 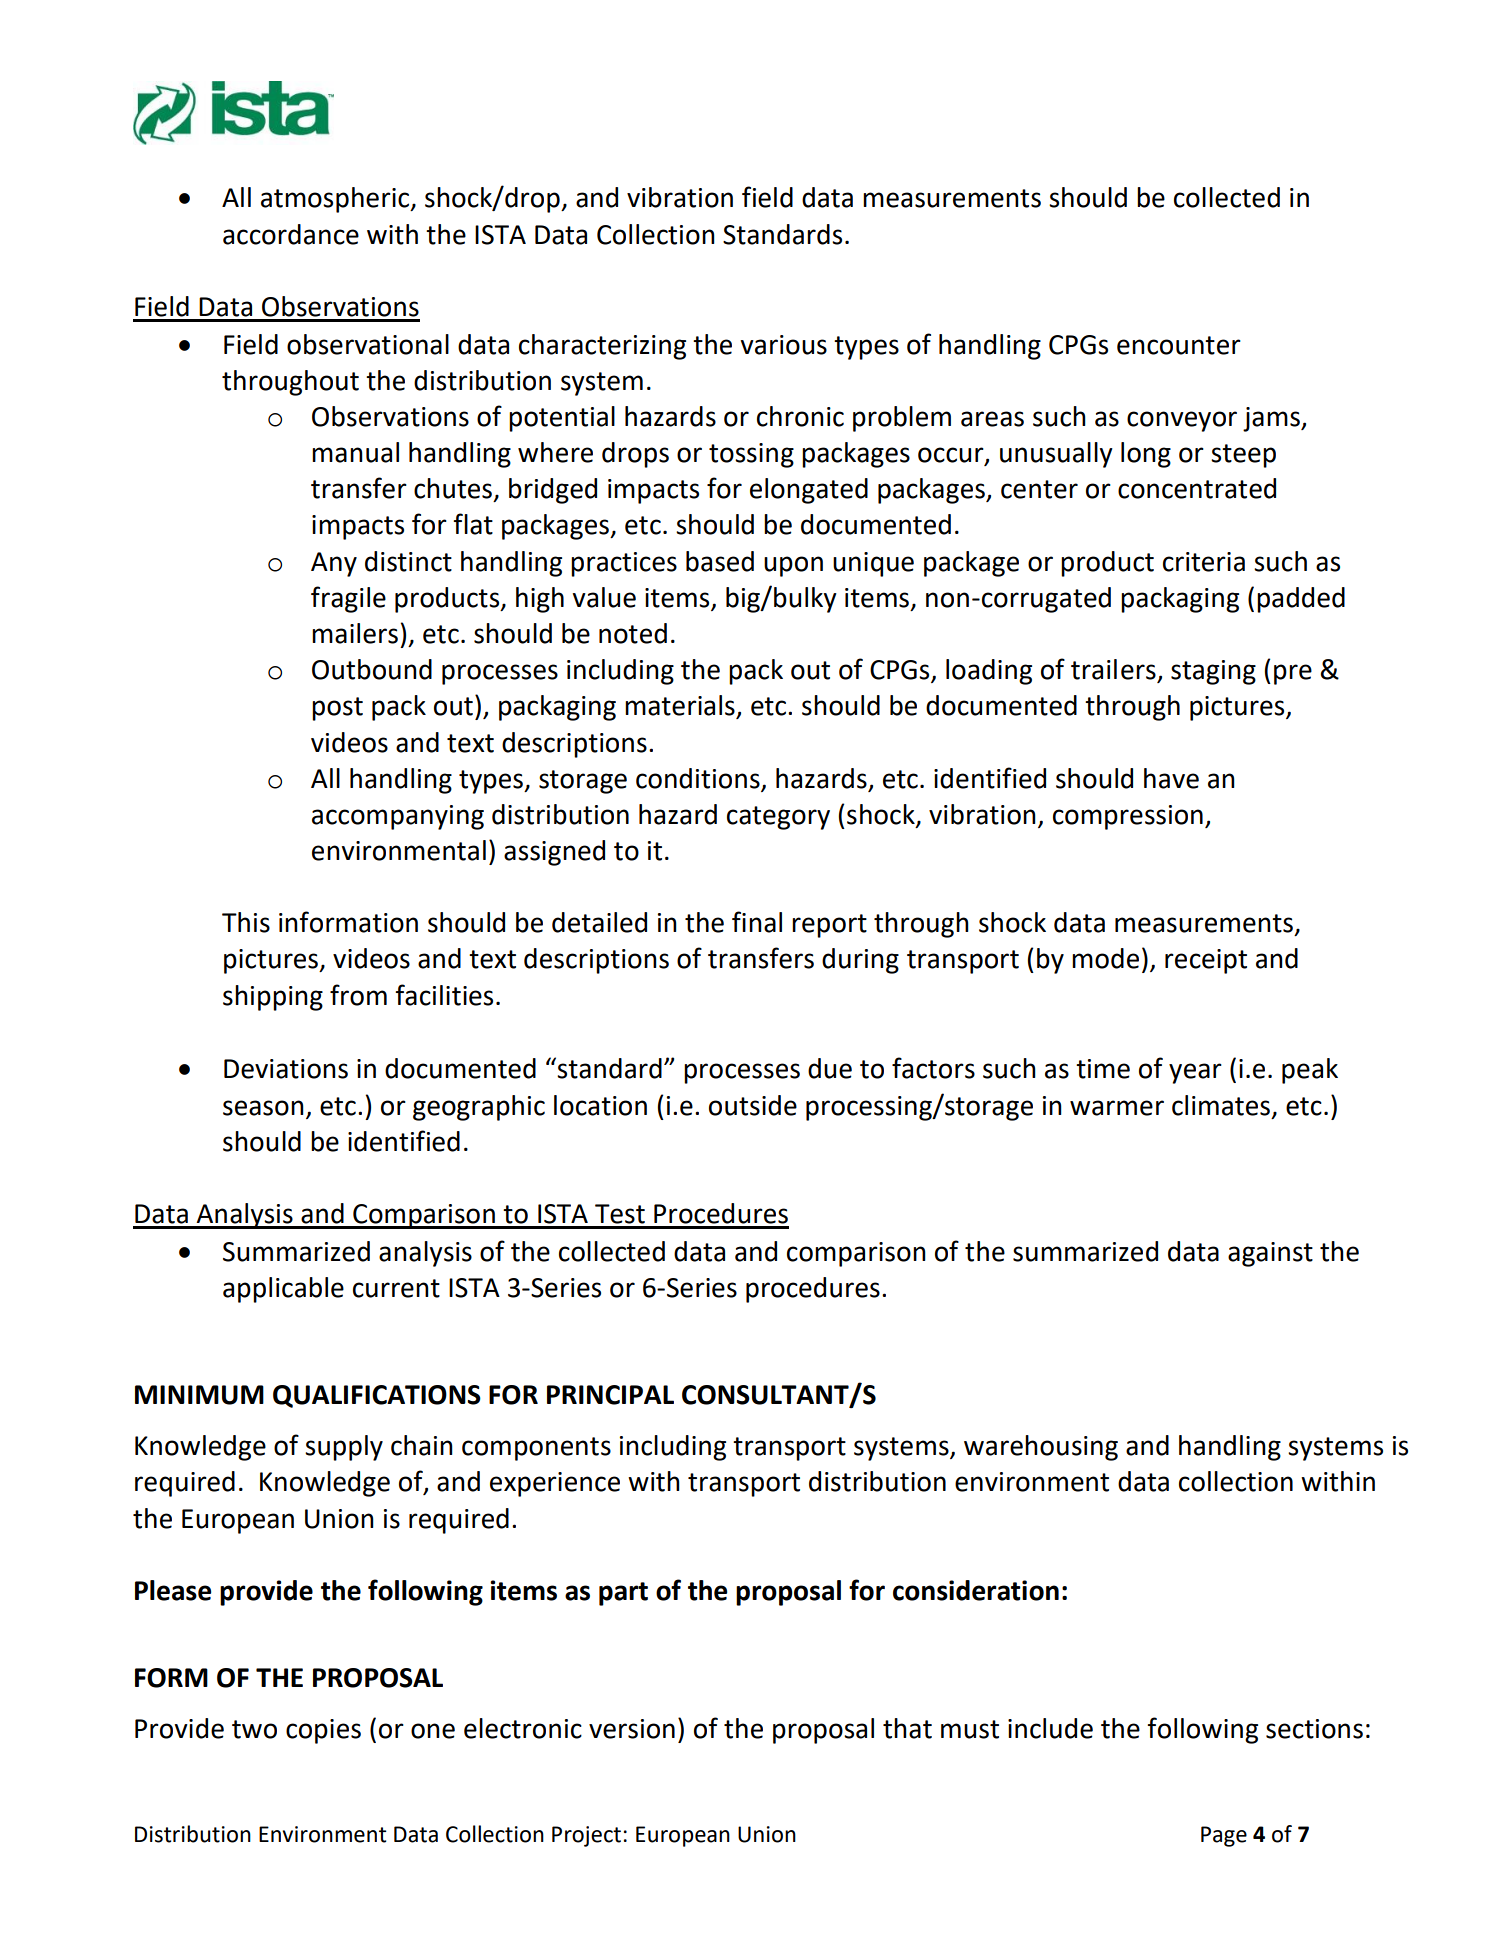 What do you see at coordinates (1270, 1254) in the page?
I see `against` at bounding box center [1270, 1254].
